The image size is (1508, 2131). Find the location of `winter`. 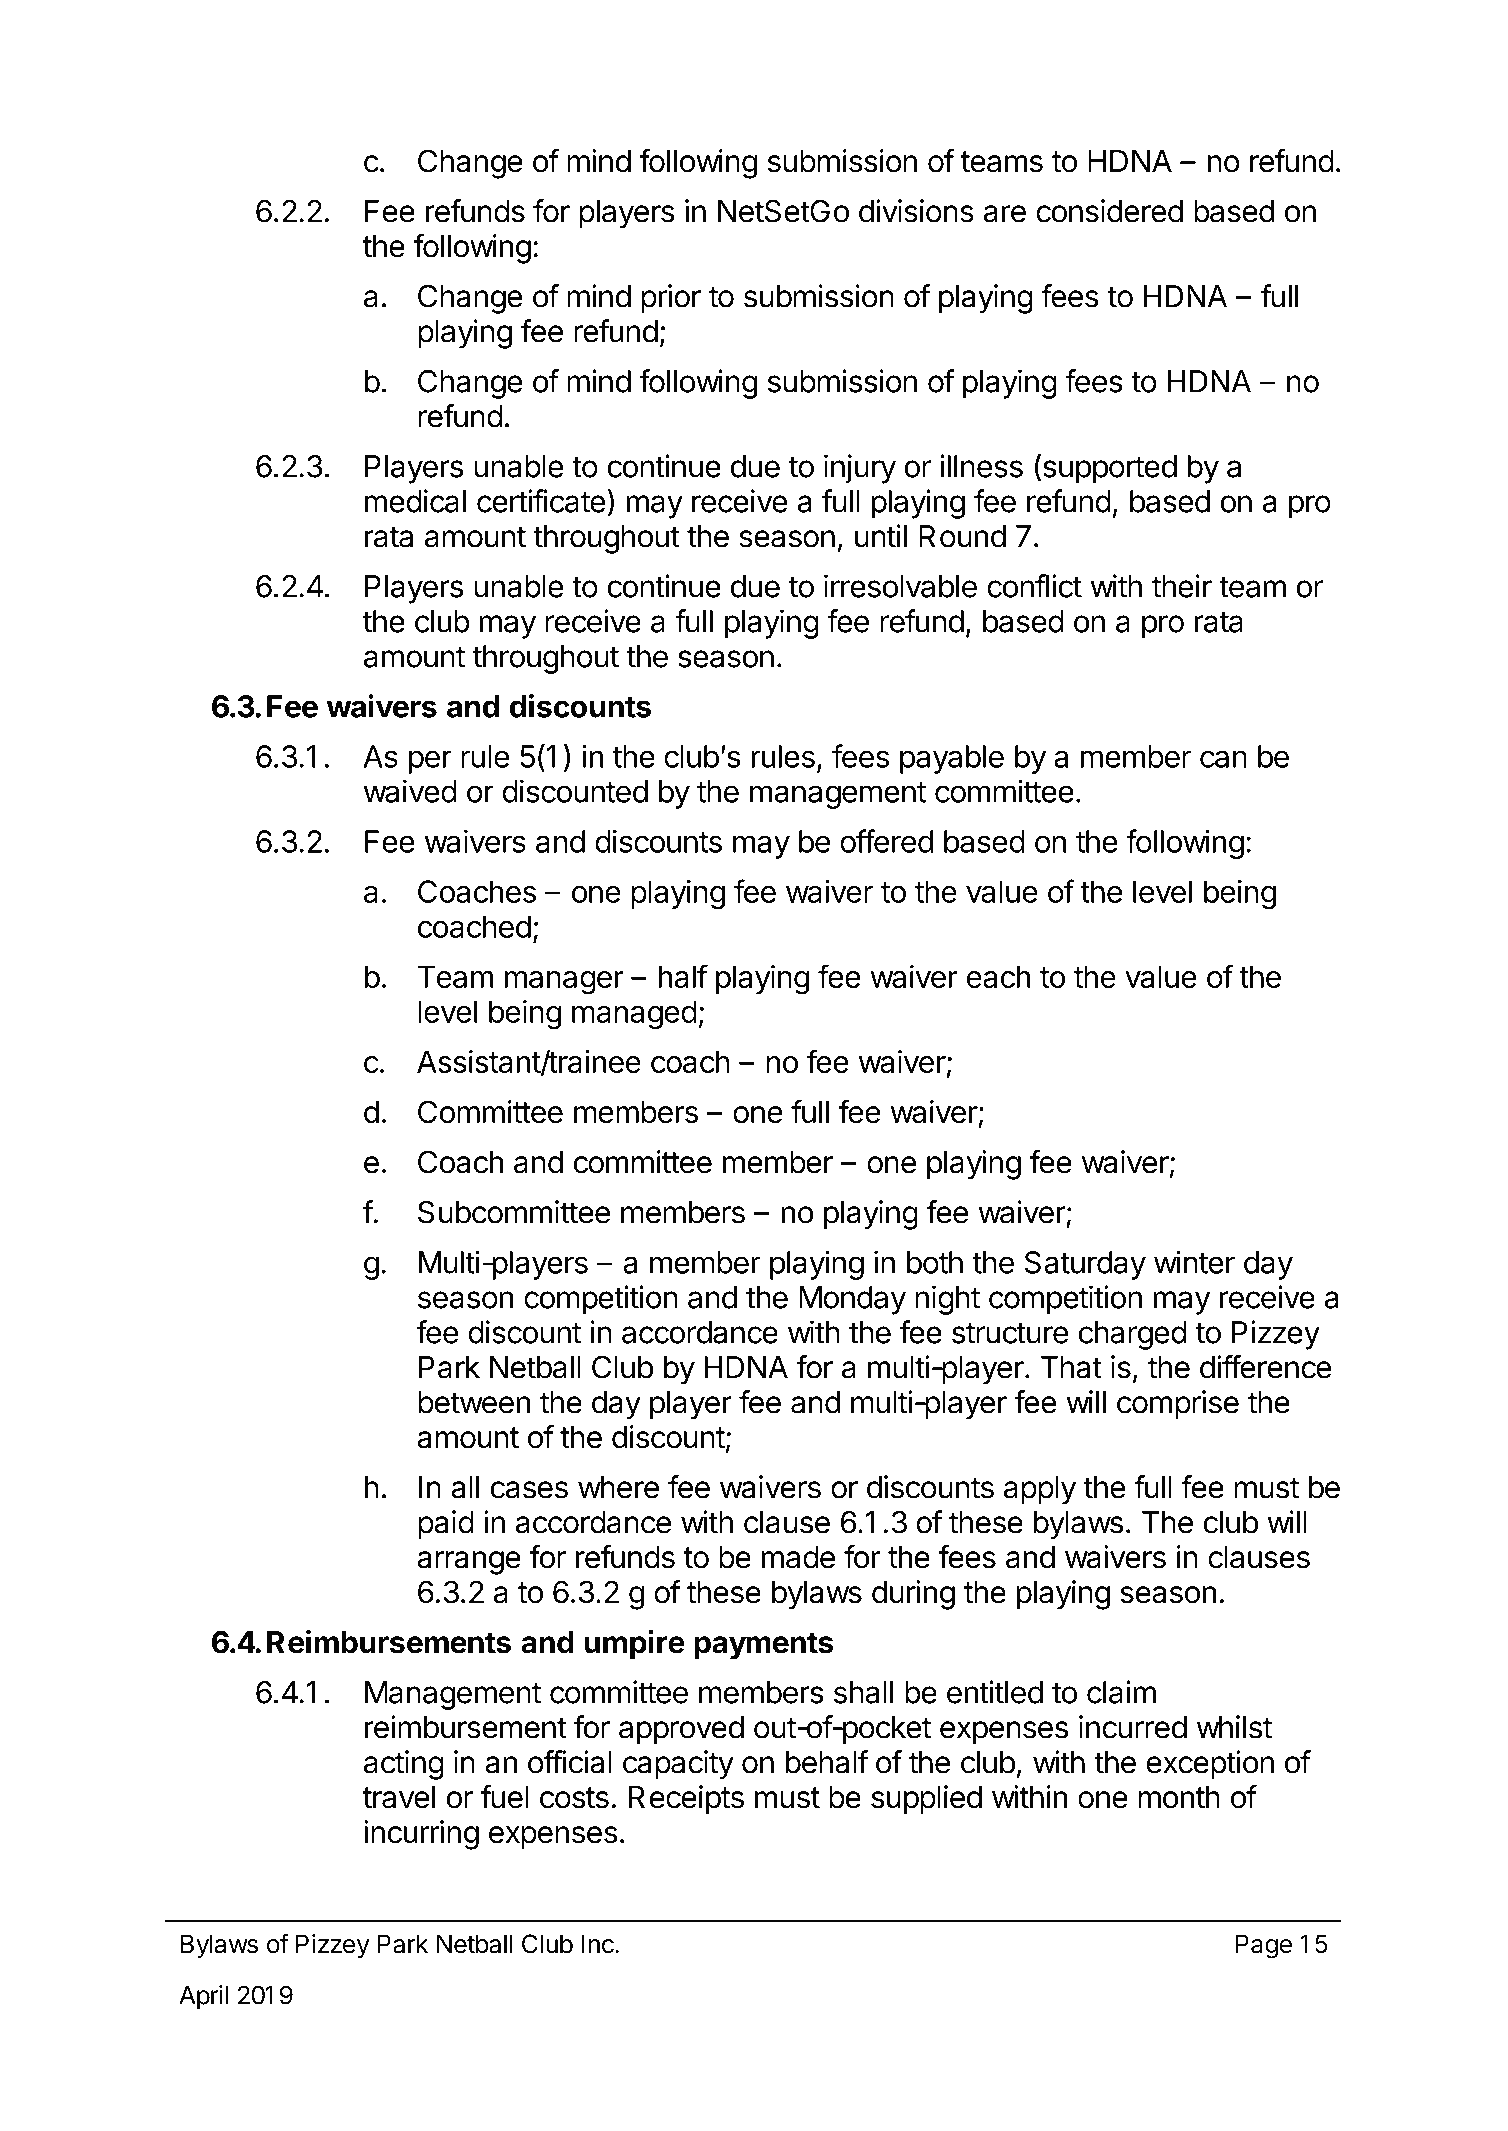

winter is located at coordinates (1194, 1262).
